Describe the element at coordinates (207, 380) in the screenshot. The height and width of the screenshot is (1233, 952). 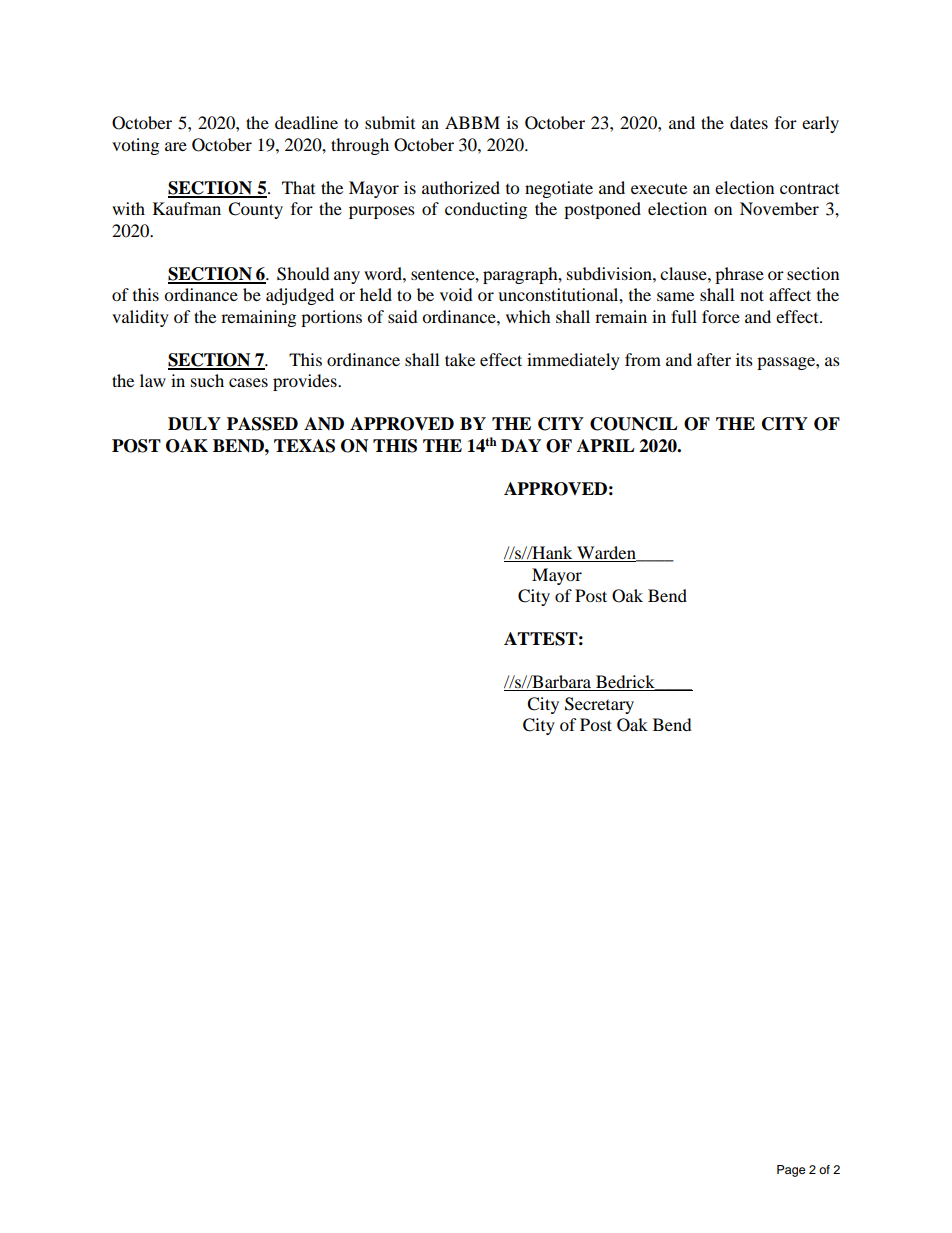
I see `such` at that location.
